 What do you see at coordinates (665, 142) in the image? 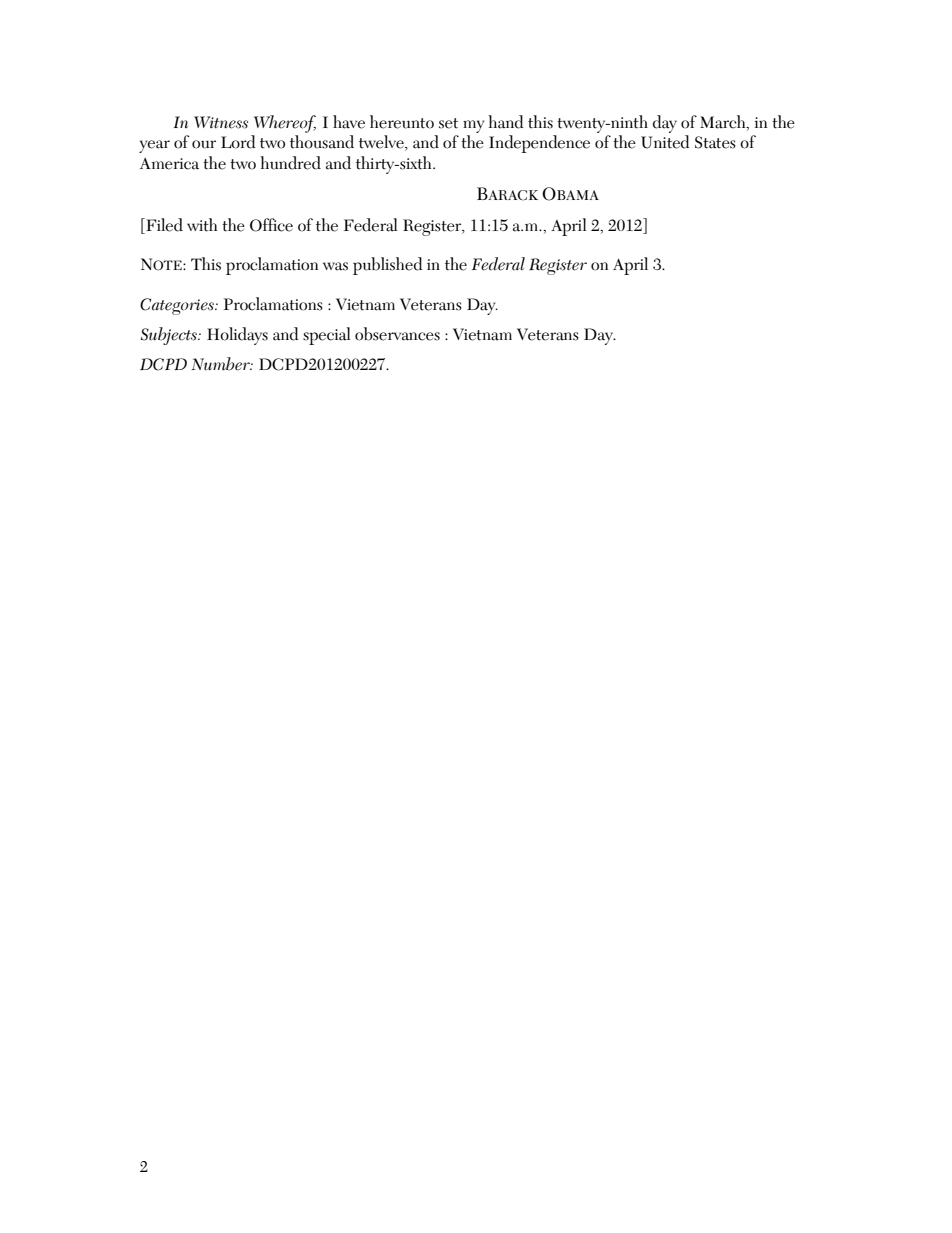
I see `United` at bounding box center [665, 142].
